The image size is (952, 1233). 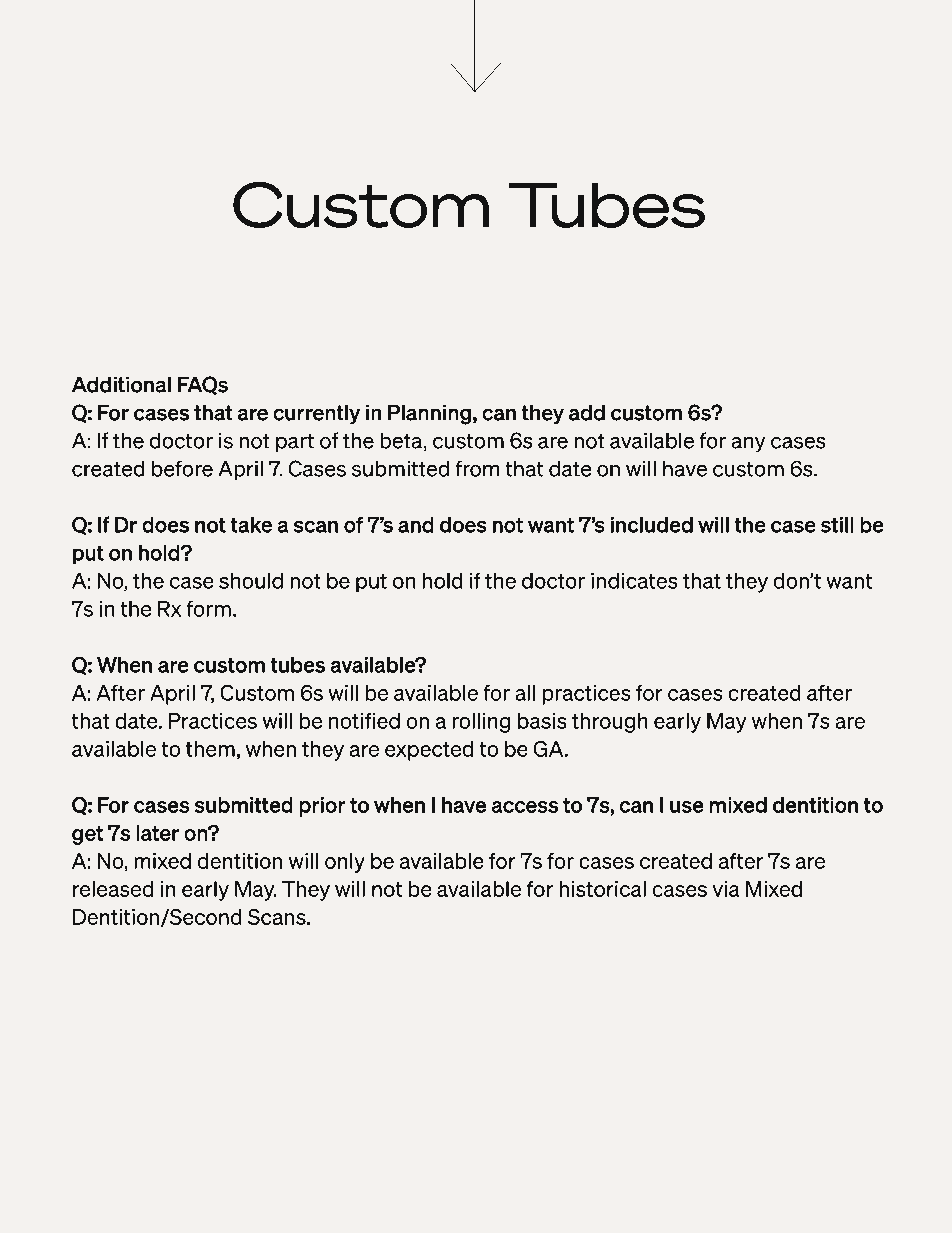 What do you see at coordinates (525, 693) in the screenshot?
I see `all` at bounding box center [525, 693].
